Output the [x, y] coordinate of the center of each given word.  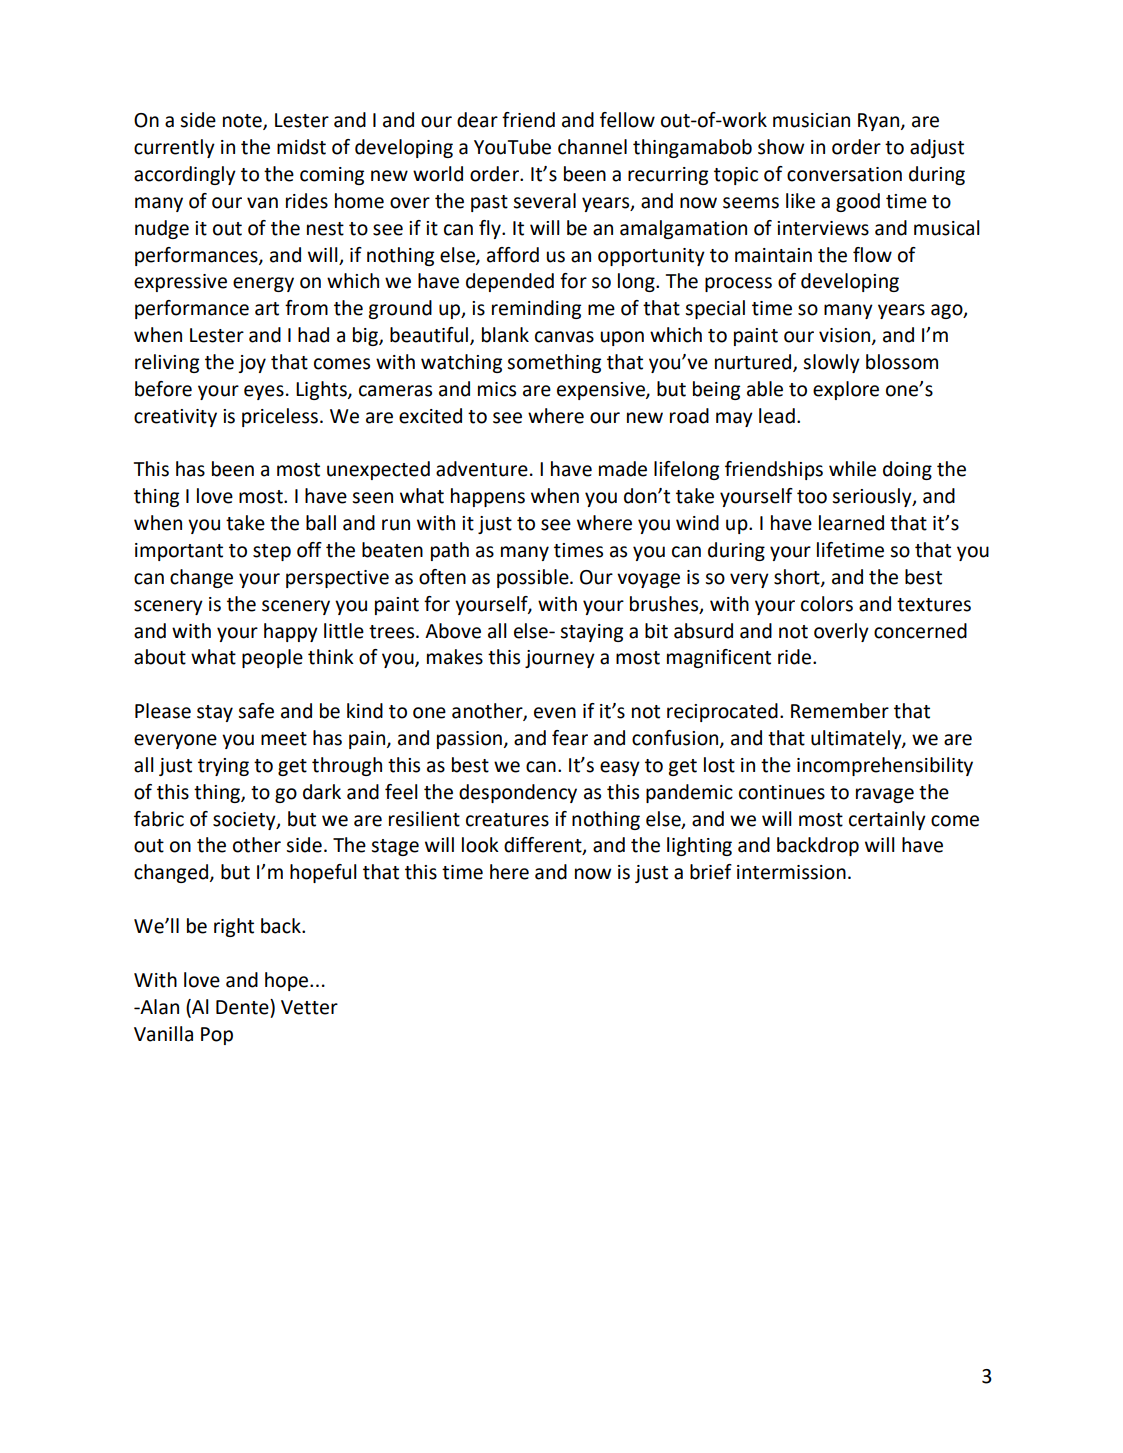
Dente [243, 1007]
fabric [159, 819]
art [267, 309]
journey [560, 659]
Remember [840, 711]
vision [846, 336]
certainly [887, 820]
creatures [507, 820]
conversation [844, 174]
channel [592, 147]
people [272, 658]
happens [488, 497]
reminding [536, 309]
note [243, 121]
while [852, 469]
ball [321, 523]
